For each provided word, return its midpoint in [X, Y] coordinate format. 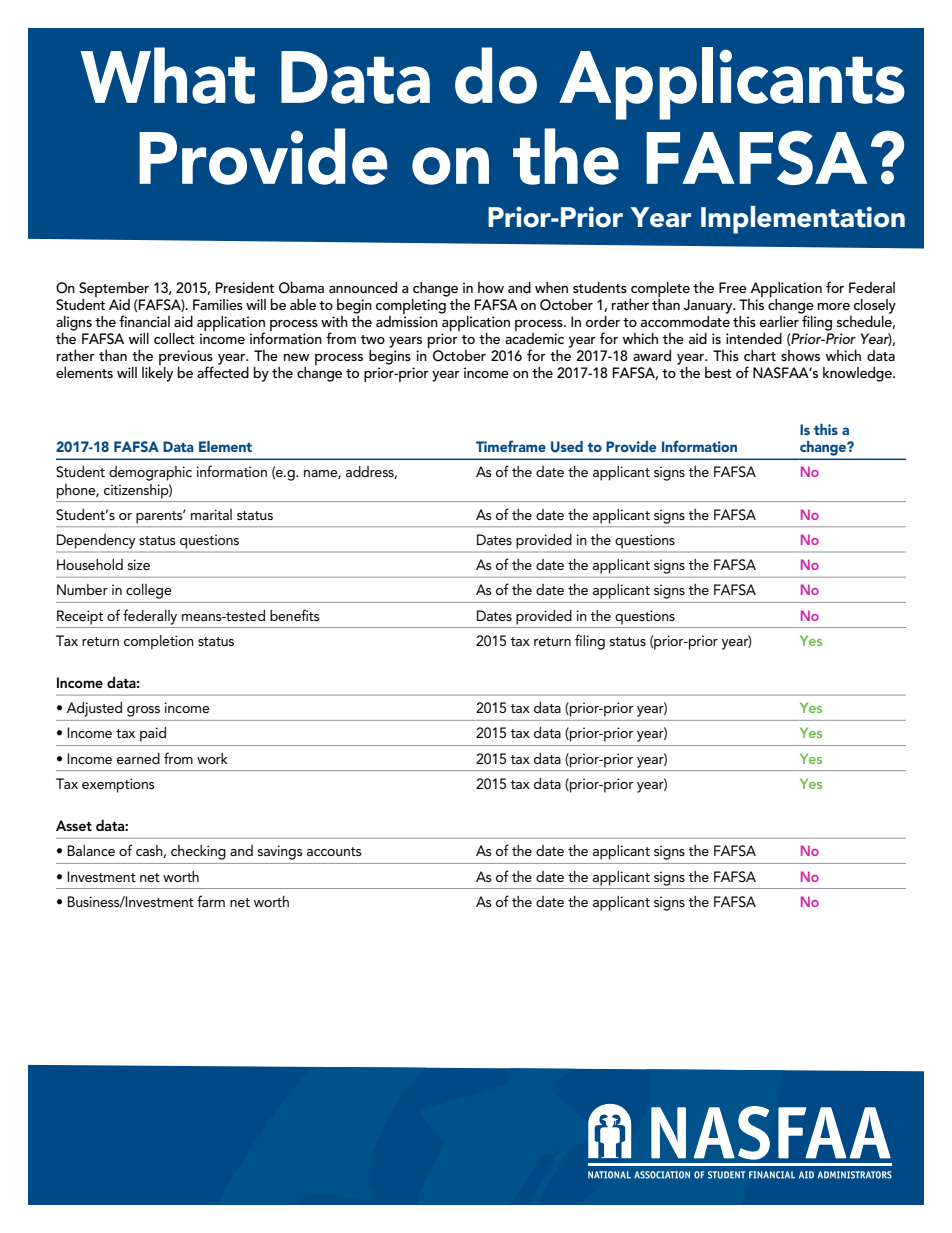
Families [218, 304]
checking [198, 852]
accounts [334, 851]
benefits [295, 615]
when [551, 287]
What [167, 75]
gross [143, 711]
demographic [150, 473]
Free [733, 287]
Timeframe [511, 446]
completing [412, 305]
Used [567, 446]
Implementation [803, 220]
